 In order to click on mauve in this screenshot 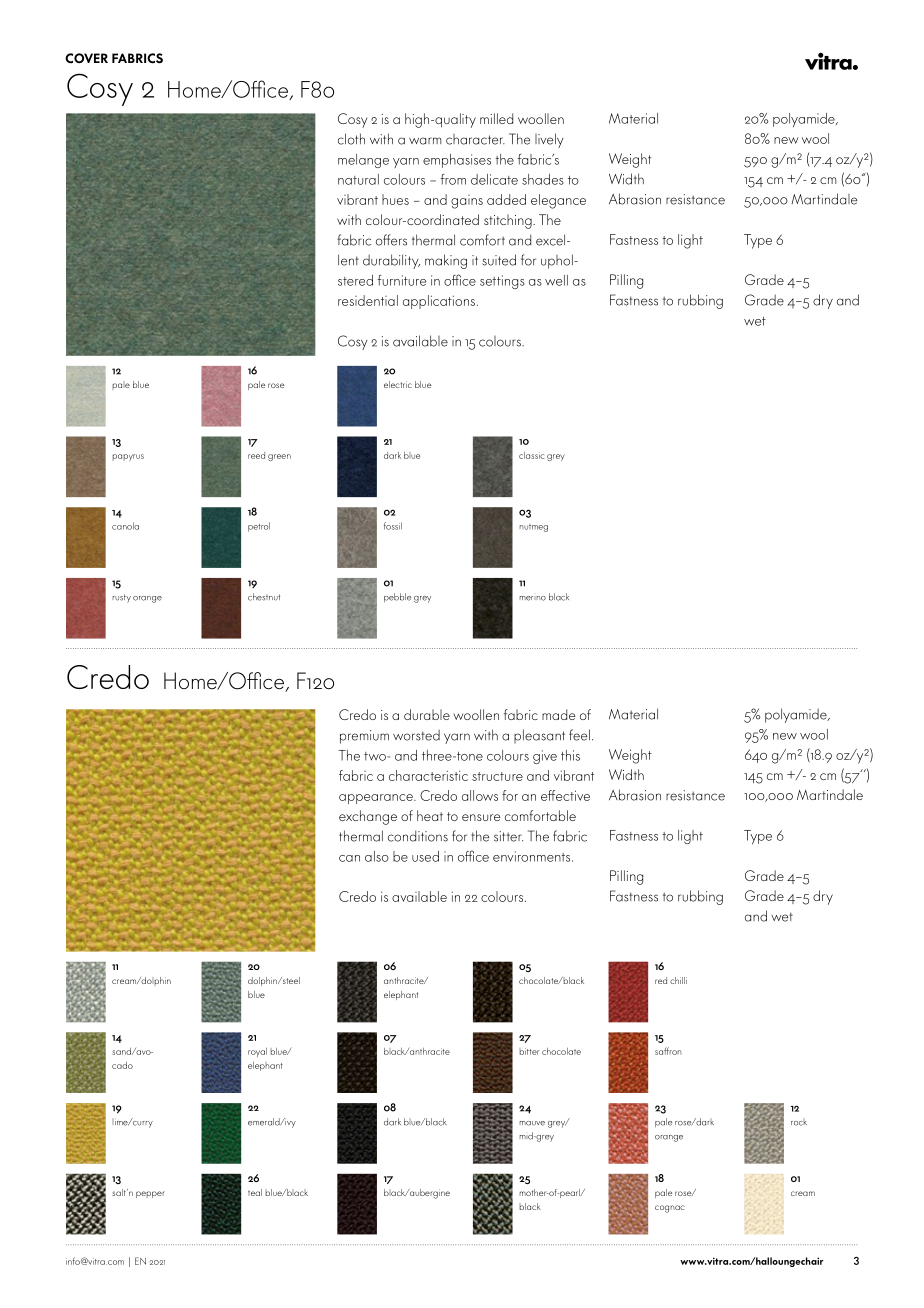, I will do `click(532, 1123)`.
